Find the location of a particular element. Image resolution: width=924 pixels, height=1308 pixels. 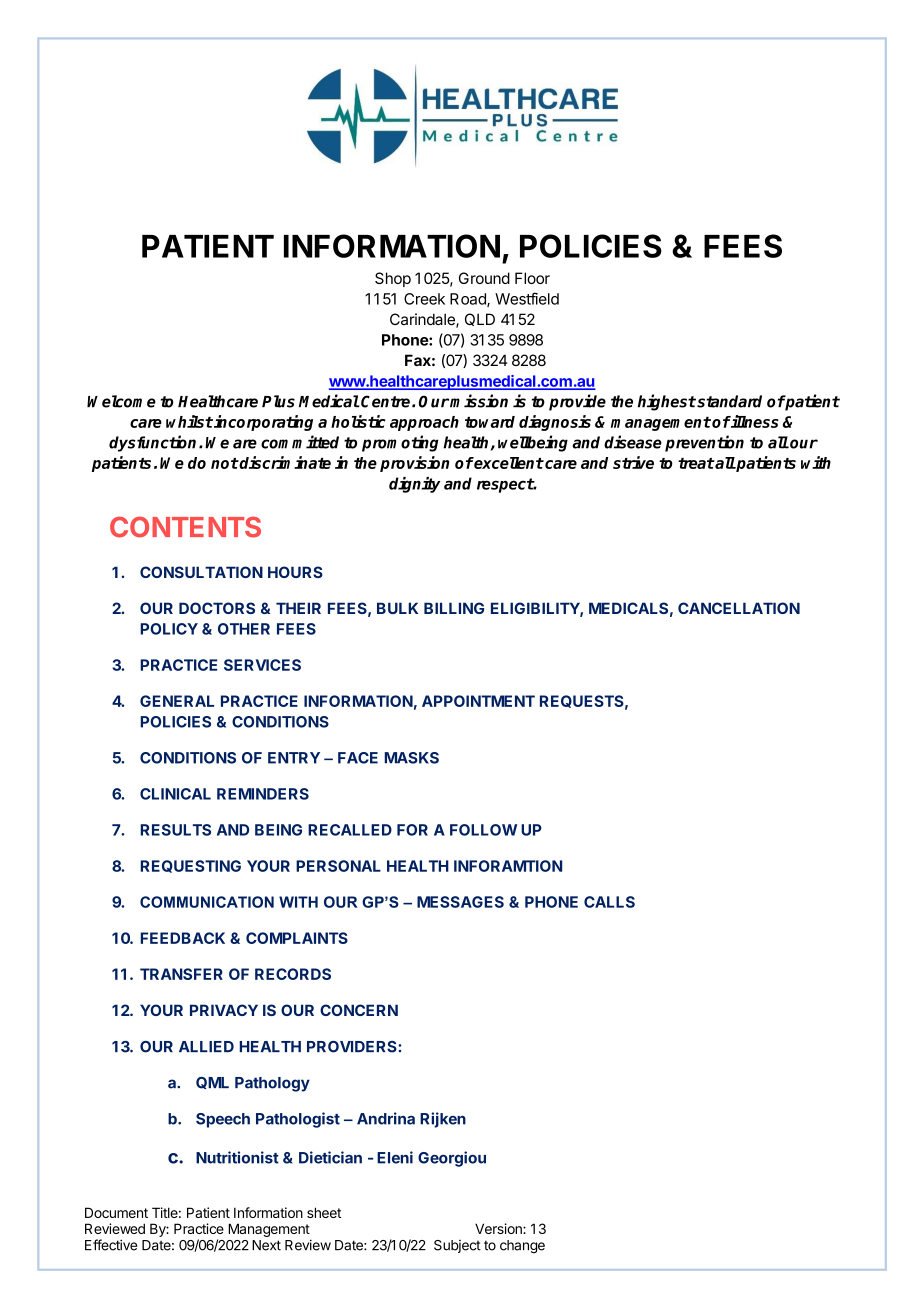

MESSAGES is located at coordinates (460, 902).
